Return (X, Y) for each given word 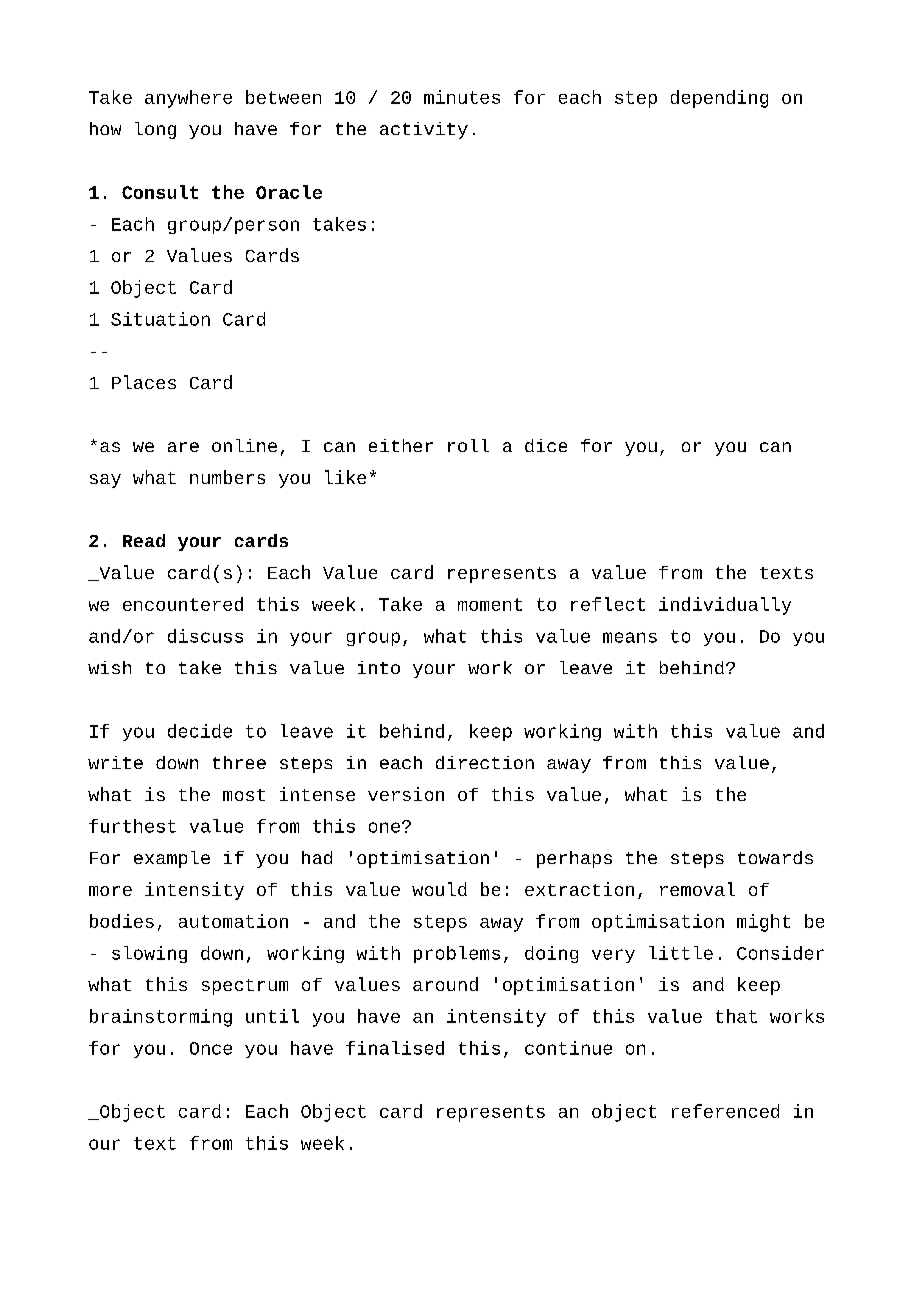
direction (485, 762)
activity (424, 130)
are (183, 447)
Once (211, 1048)
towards (775, 857)
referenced (725, 1111)
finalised (395, 1048)
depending (719, 99)
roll (468, 445)
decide (200, 731)
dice (546, 445)
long (155, 130)
